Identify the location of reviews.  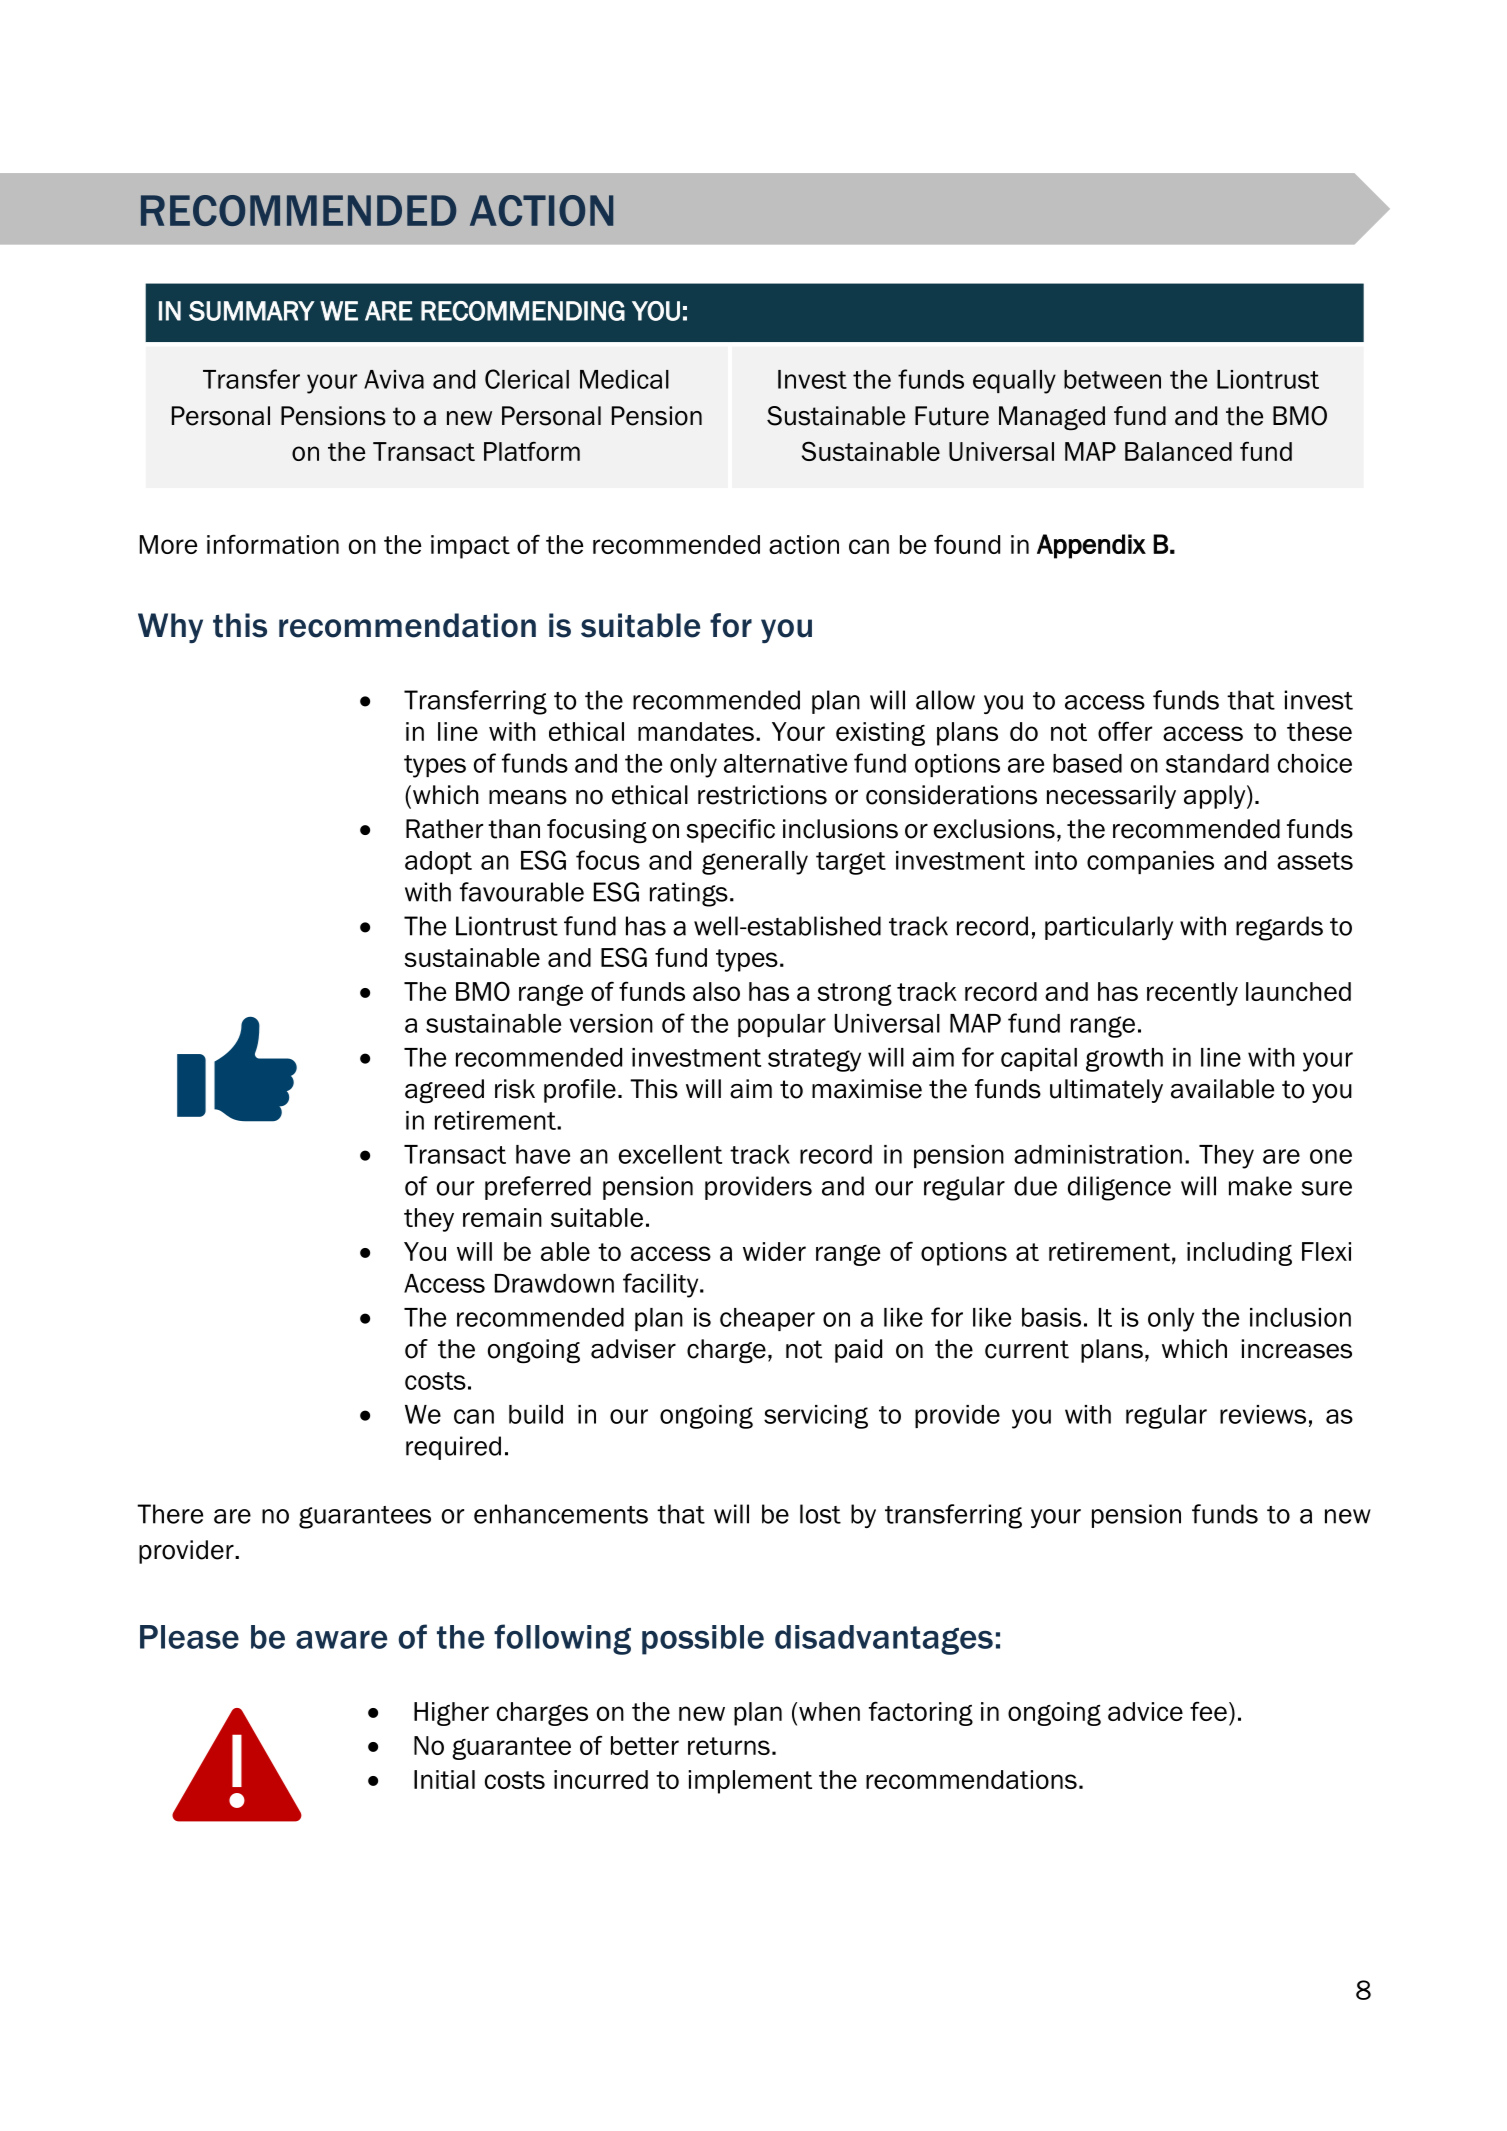
(1263, 1414).
